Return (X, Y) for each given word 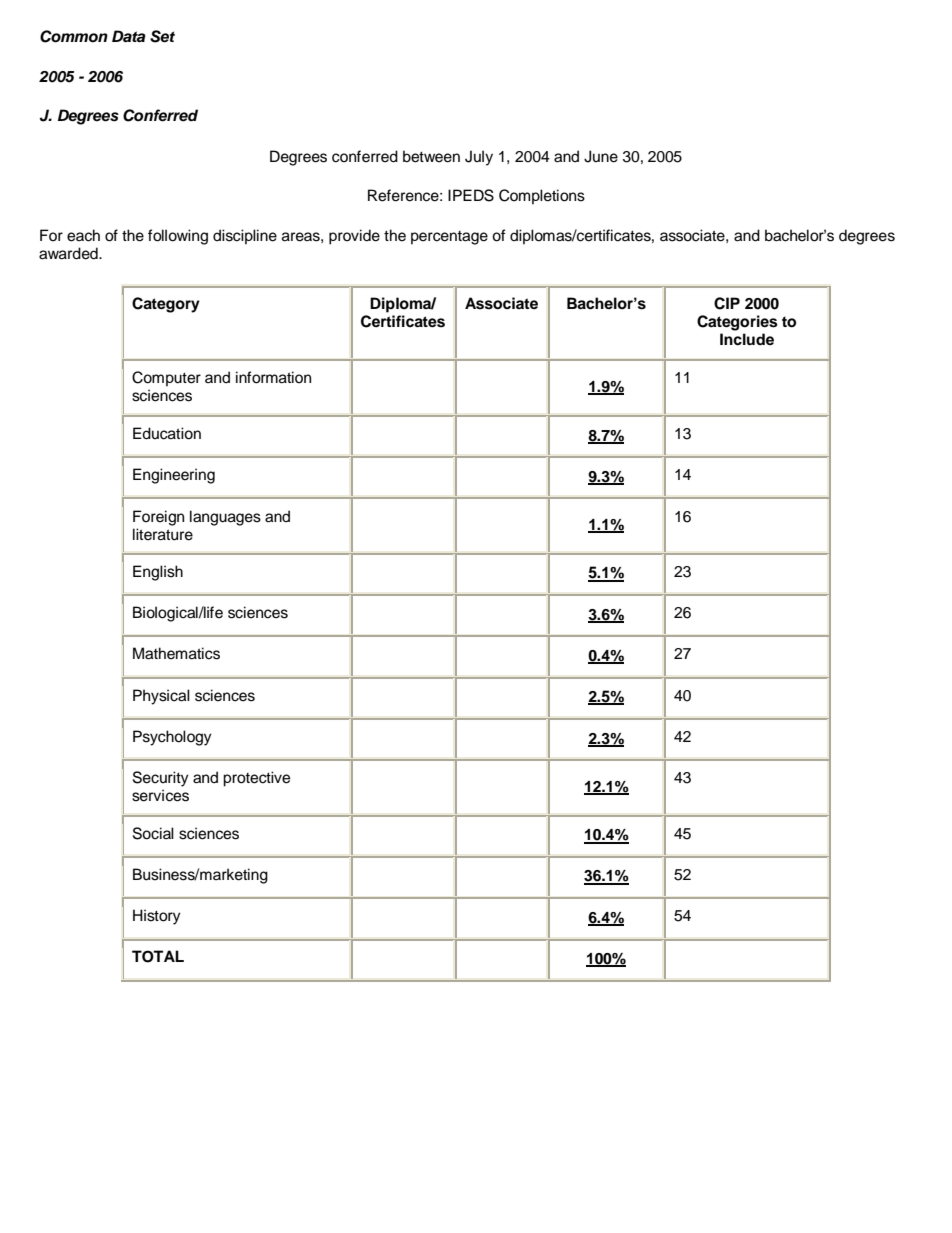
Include (747, 339)
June (601, 156)
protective (256, 779)
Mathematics (176, 653)
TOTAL (158, 956)
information (273, 377)
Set (162, 36)
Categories (737, 323)
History (157, 917)
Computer (166, 379)
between (431, 156)
